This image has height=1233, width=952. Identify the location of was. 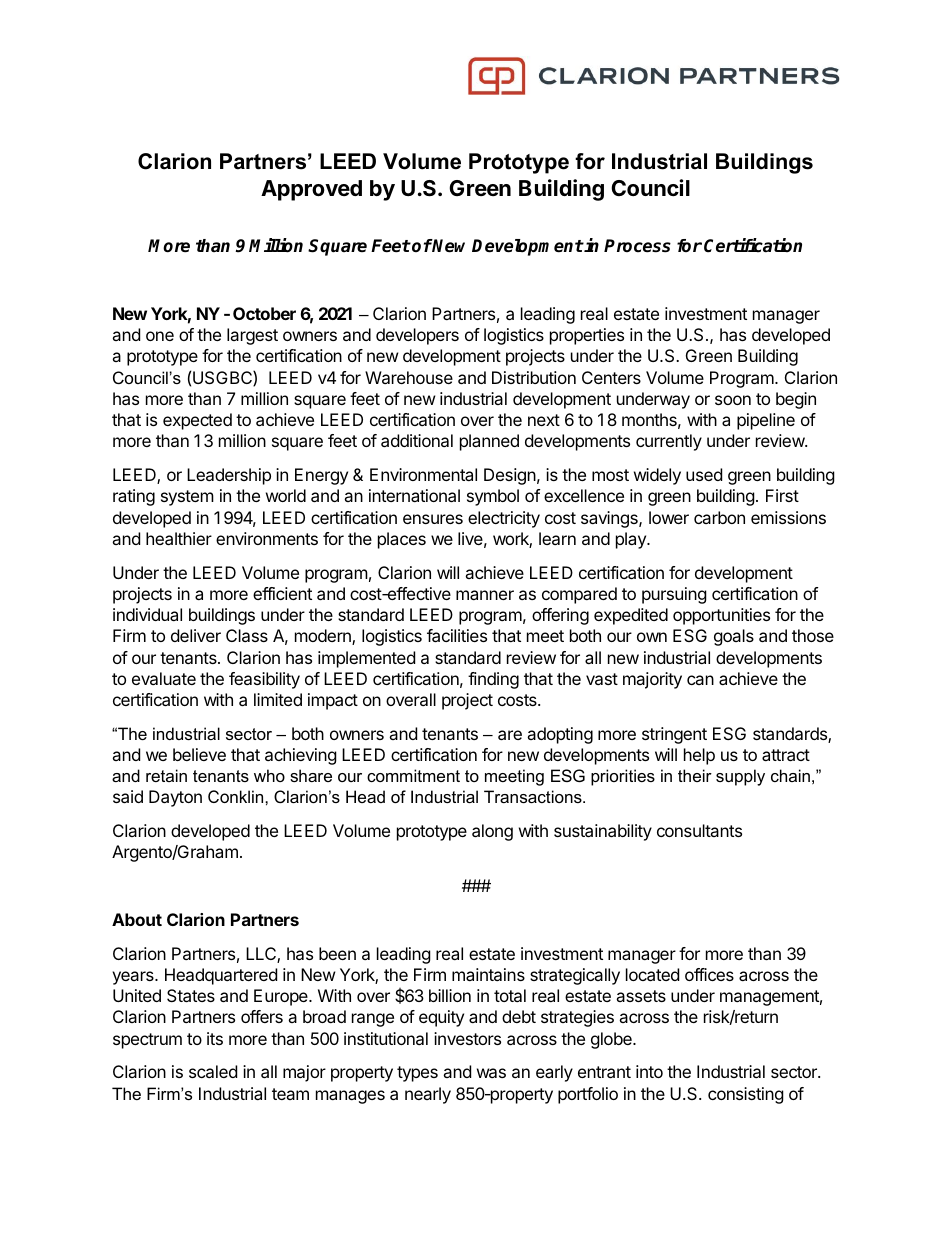
(491, 1073).
